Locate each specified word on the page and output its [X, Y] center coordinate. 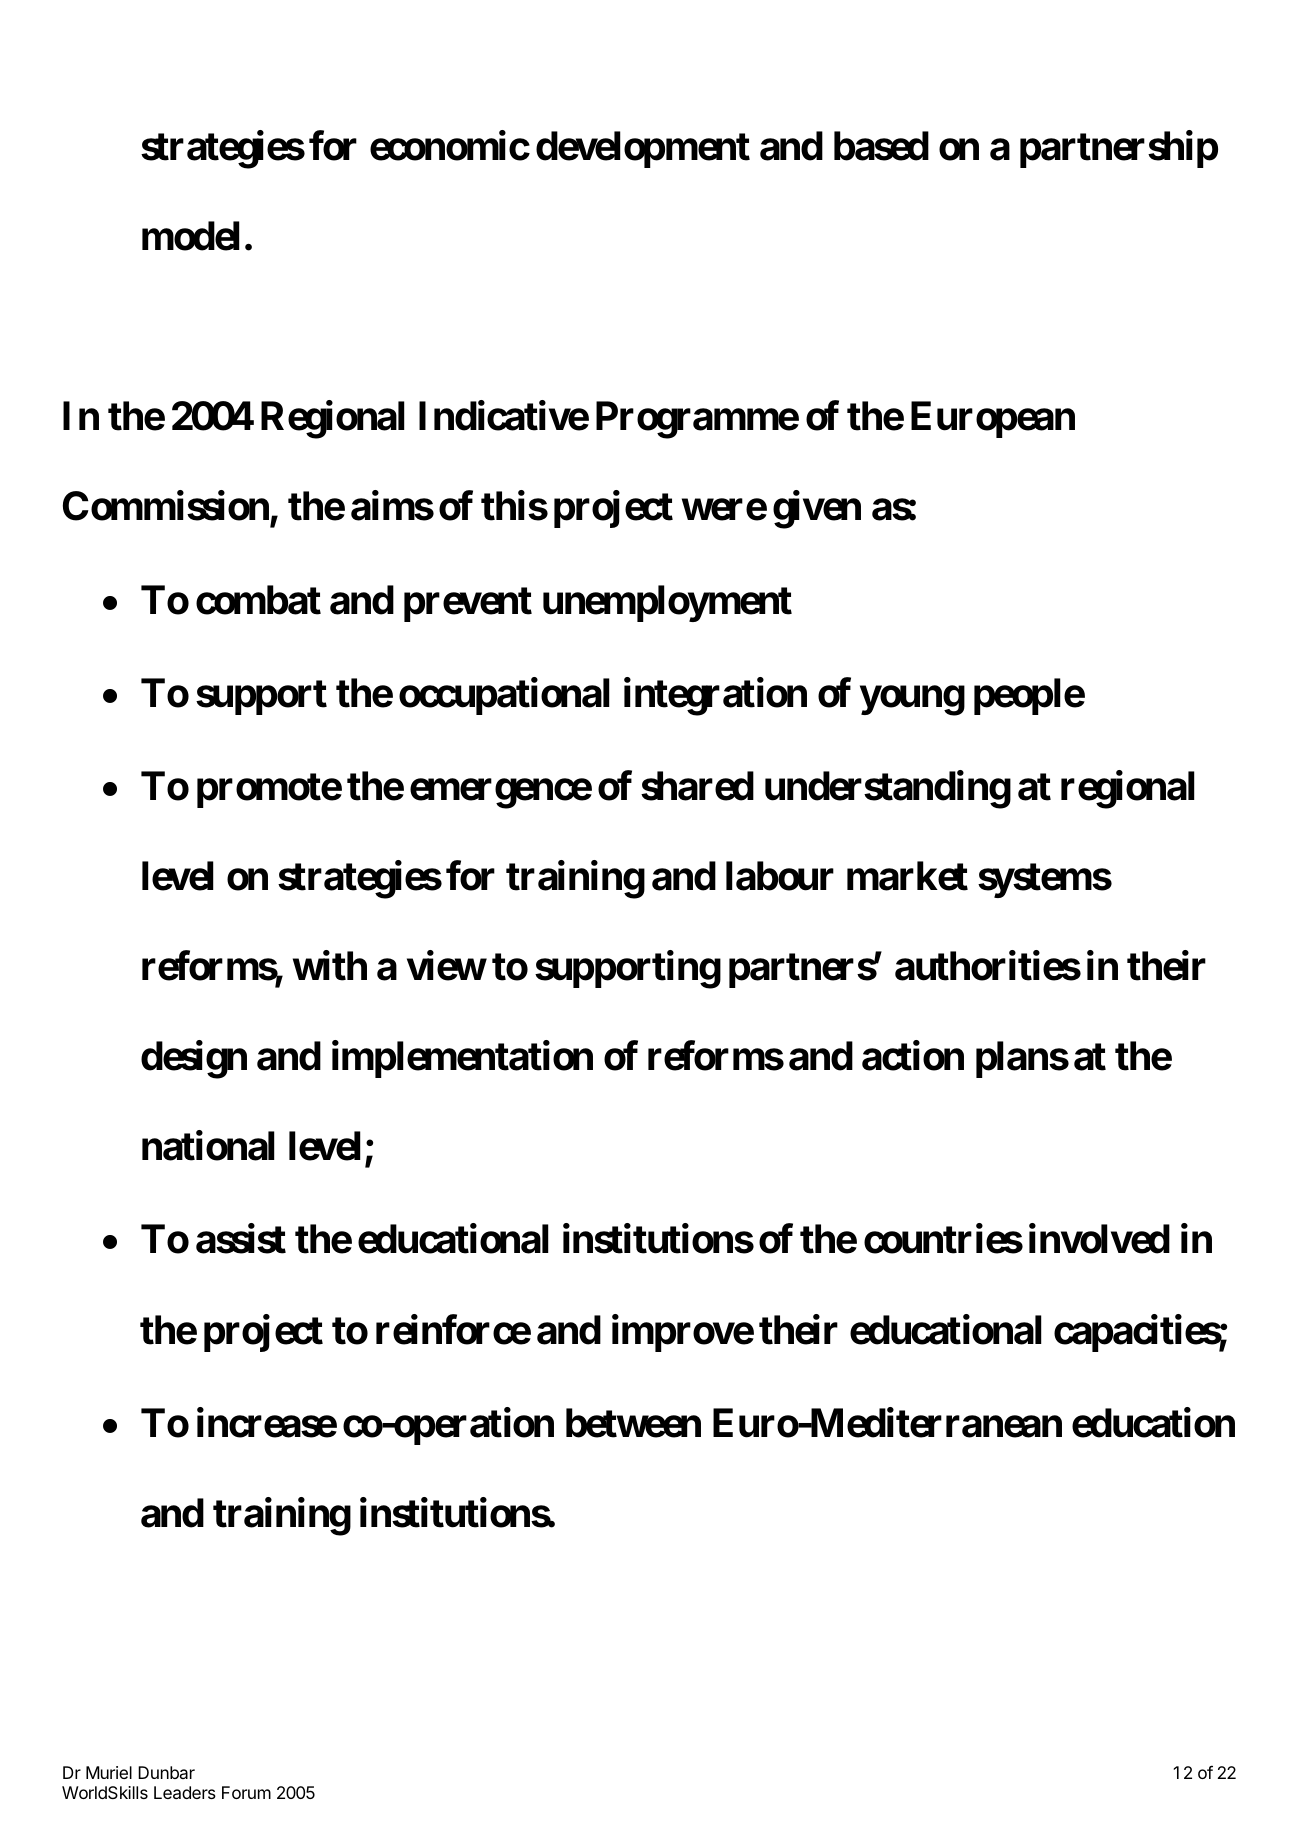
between [633, 1423]
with [330, 966]
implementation [462, 1059]
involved [1099, 1239]
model [191, 236]
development [643, 149]
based [881, 146]
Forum [246, 1792]
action [913, 1056]
